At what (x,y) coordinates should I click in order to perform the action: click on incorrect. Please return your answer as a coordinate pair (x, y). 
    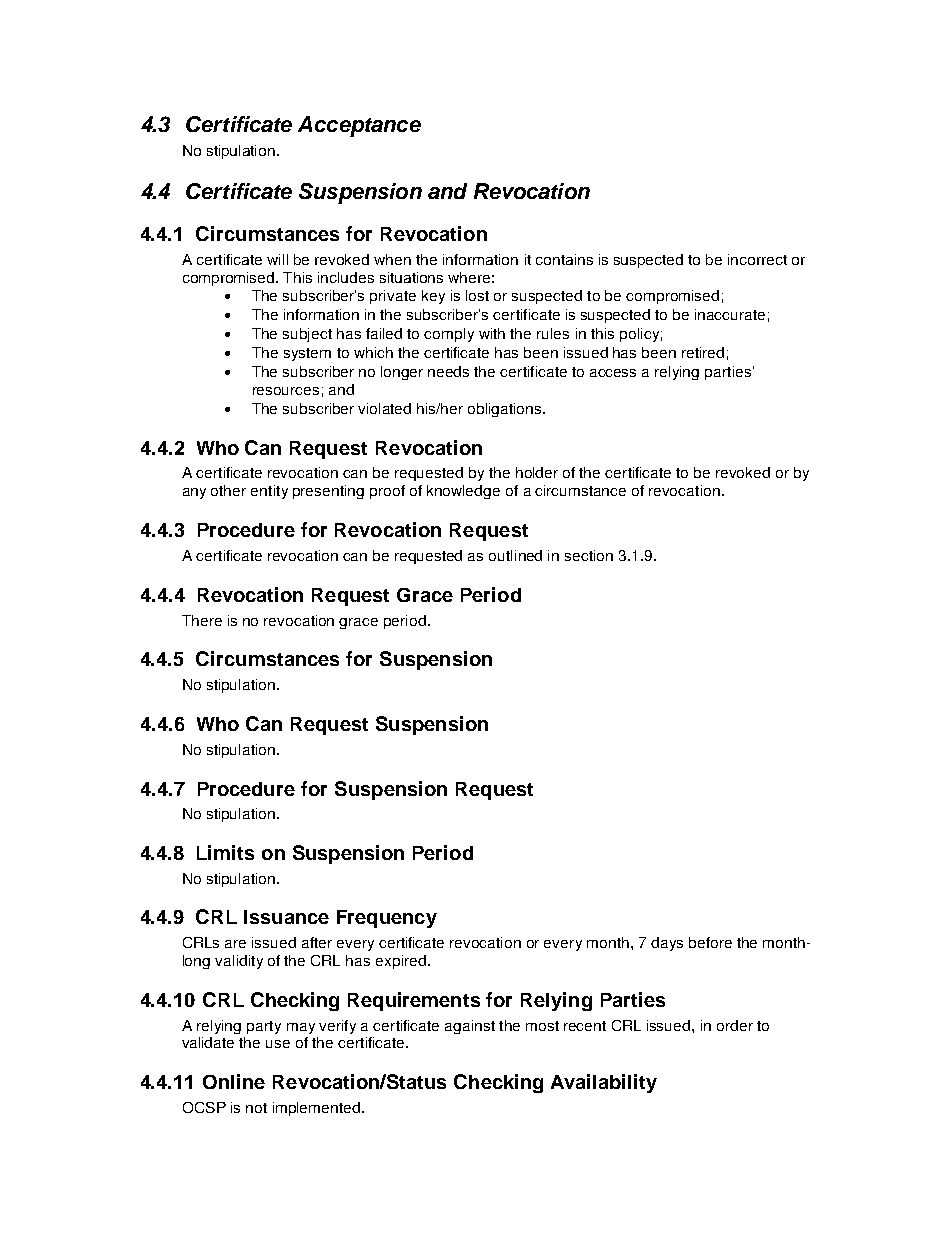
    Looking at the image, I should click on (757, 259).
